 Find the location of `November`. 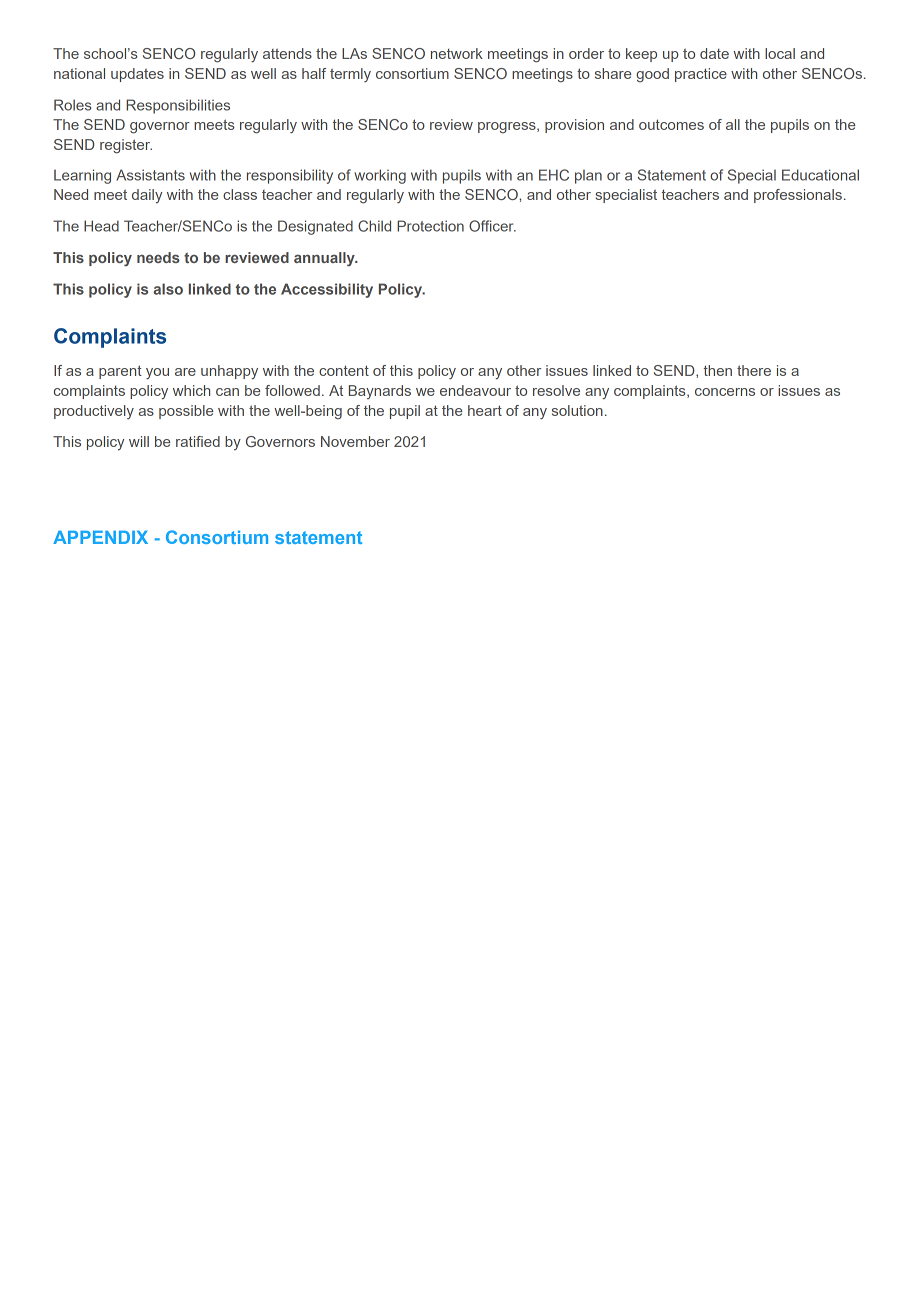

November is located at coordinates (355, 441).
